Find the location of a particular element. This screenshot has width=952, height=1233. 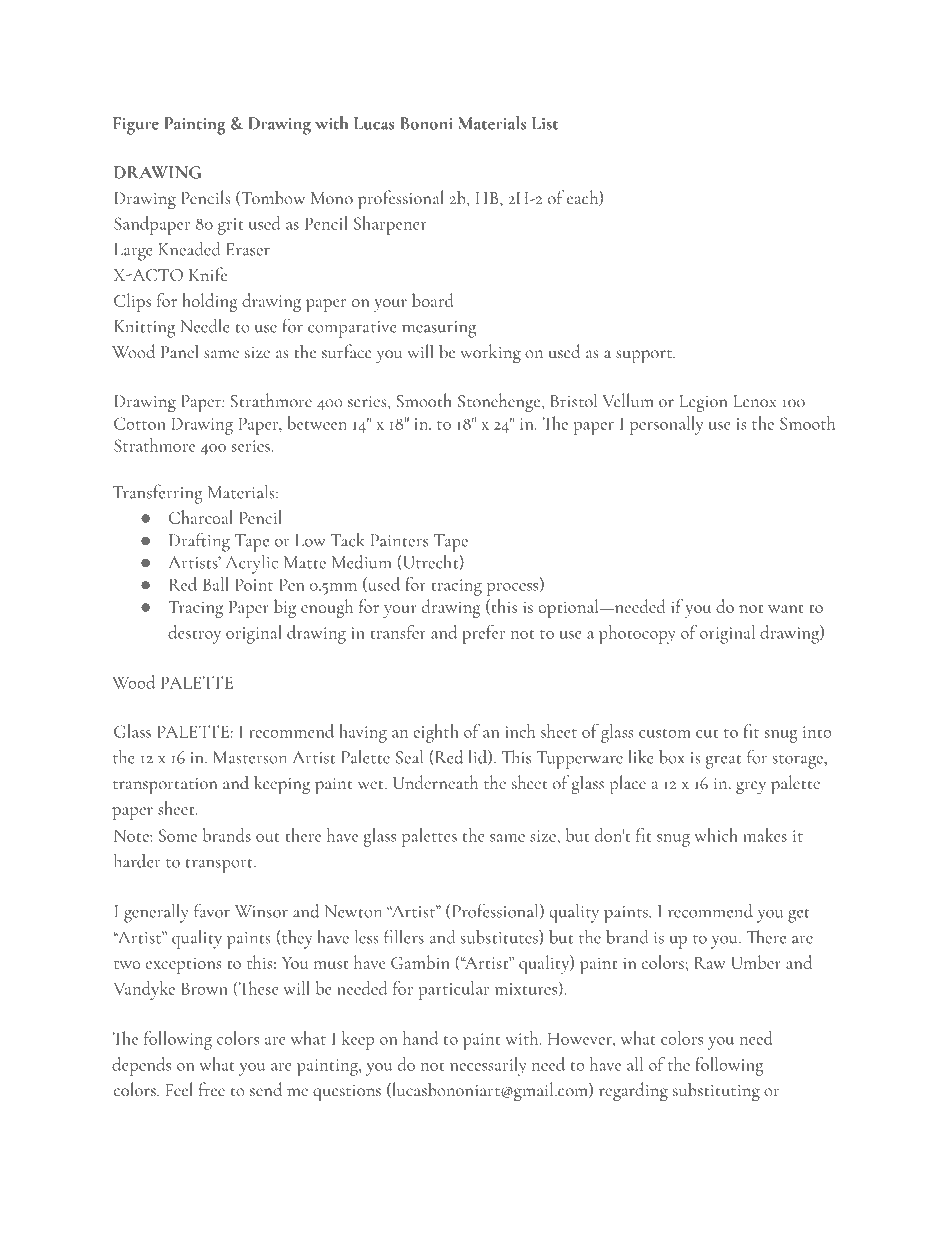

necessarily is located at coordinates (488, 1066).
